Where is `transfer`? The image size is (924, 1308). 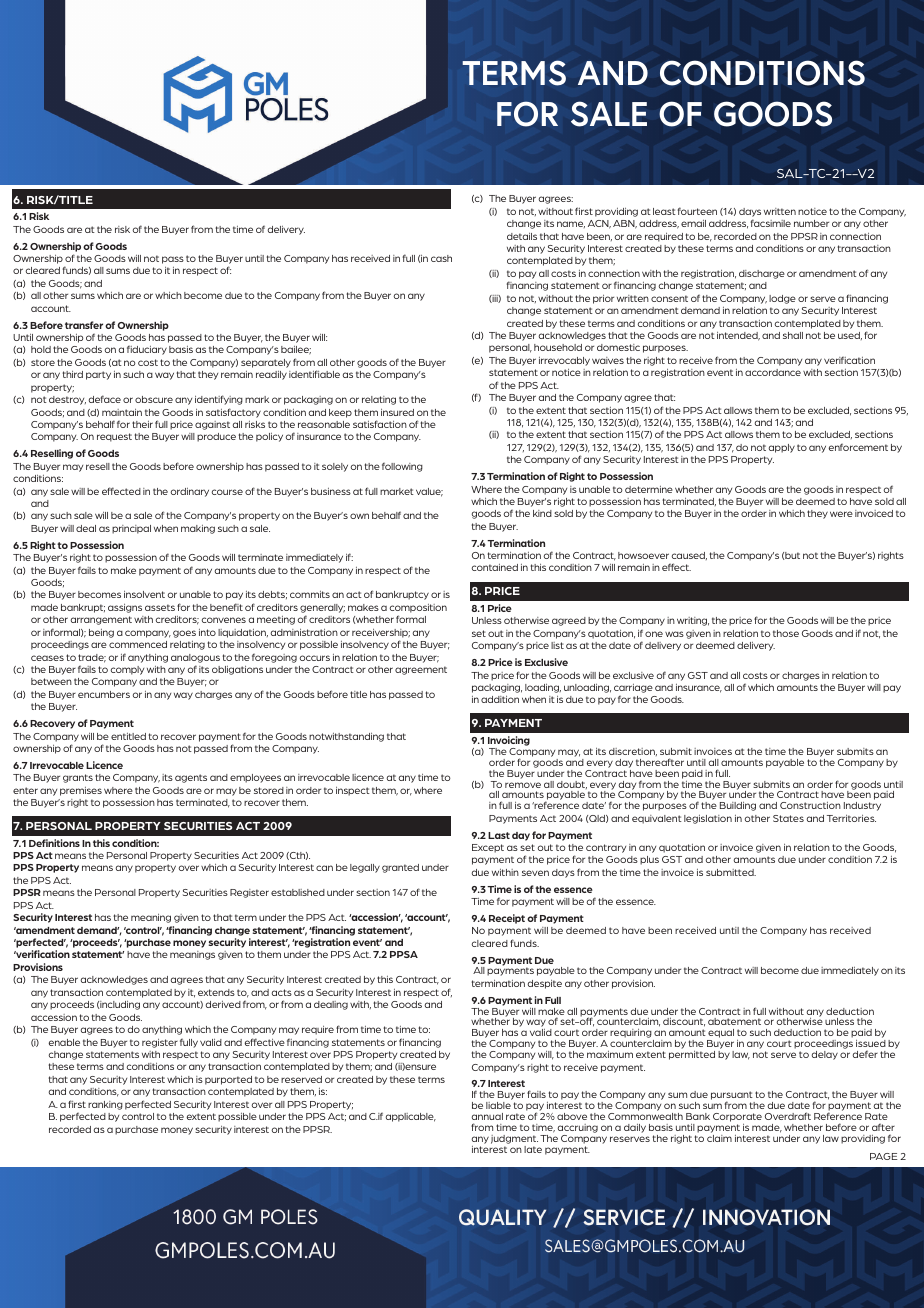
transfer is located at coordinates (84, 325).
